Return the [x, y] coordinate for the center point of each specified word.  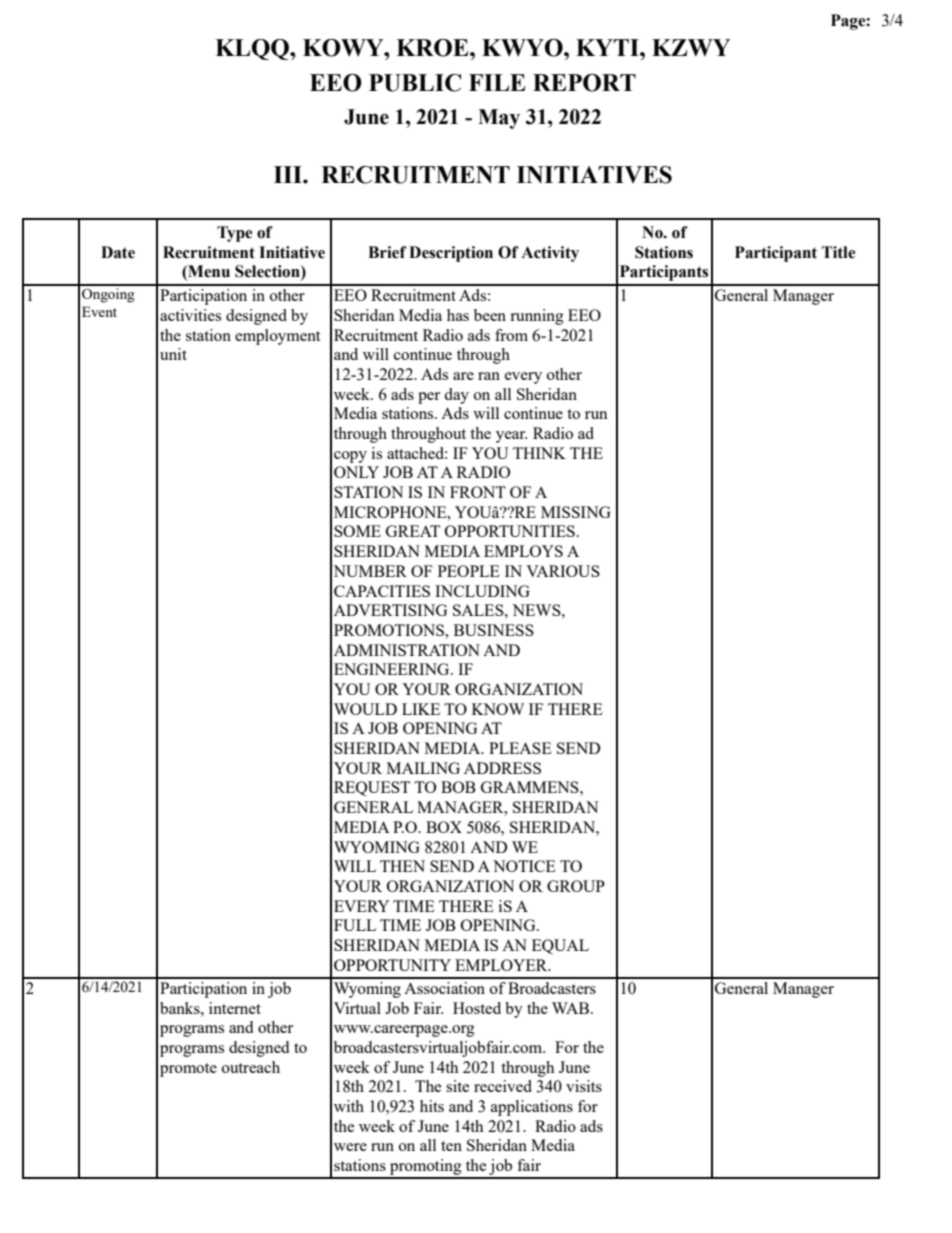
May [499, 119]
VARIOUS [563, 571]
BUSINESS [494, 630]
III [289, 174]
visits [584, 1086]
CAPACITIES [382, 591]
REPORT [584, 83]
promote [188, 1070]
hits [432, 1106]
